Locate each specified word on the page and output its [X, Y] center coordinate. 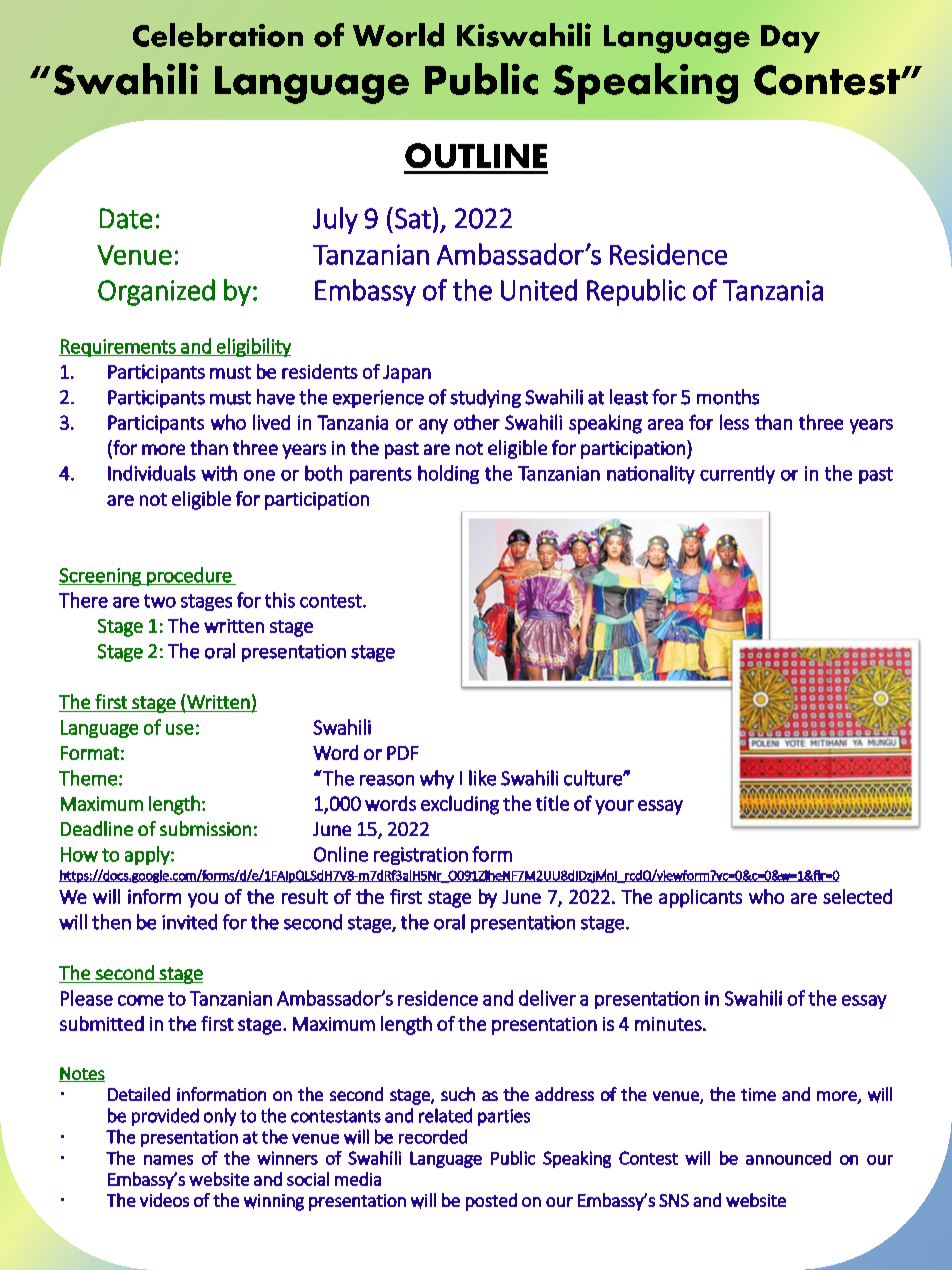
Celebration [218, 35]
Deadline [97, 828]
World [398, 35]
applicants [700, 898]
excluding [460, 805]
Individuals [152, 473]
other [477, 422]
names [168, 1160]
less [734, 422]
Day [790, 39]
